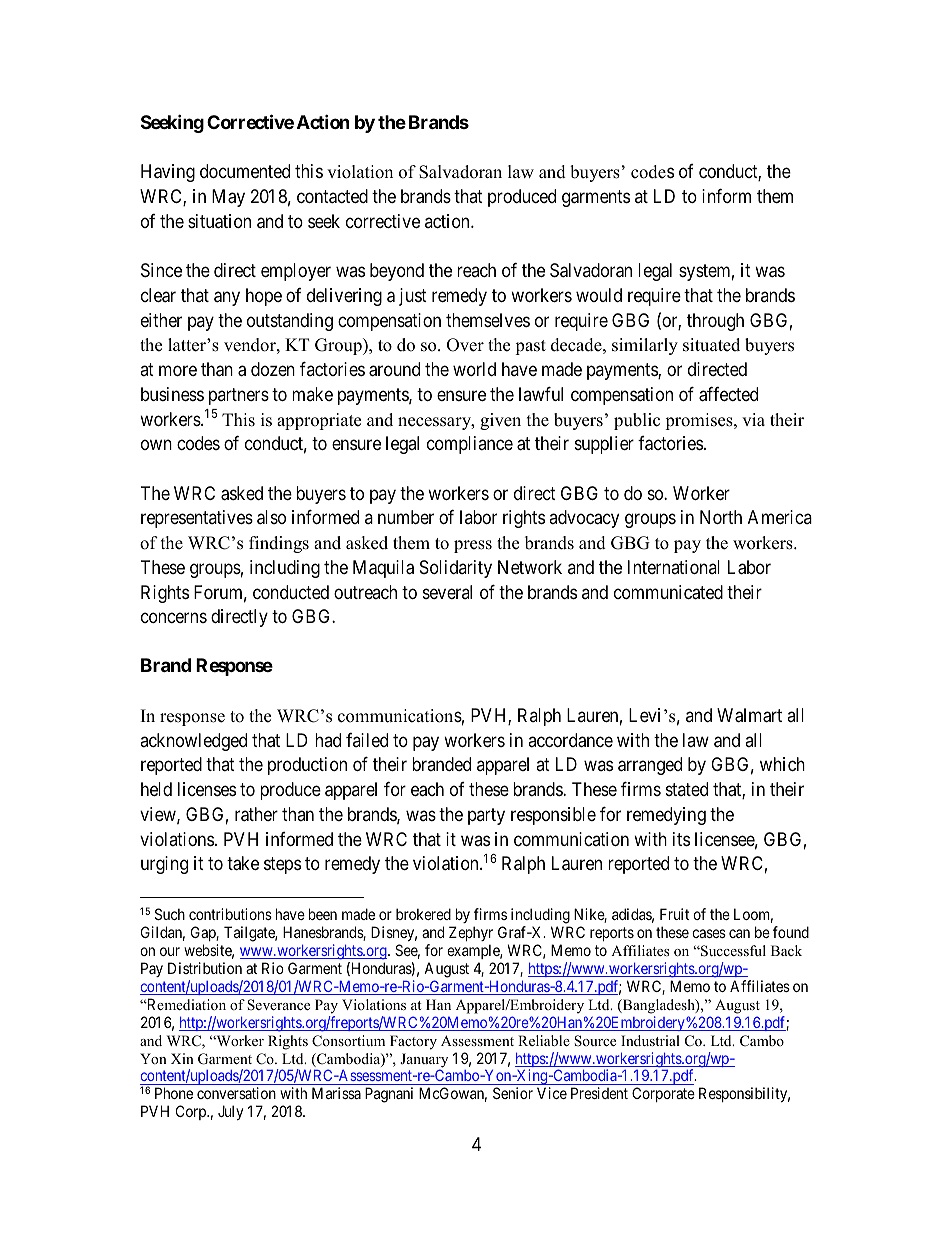 Image resolution: width=952 pixels, height=1233 pixels. I want to click on through, so click(715, 322).
